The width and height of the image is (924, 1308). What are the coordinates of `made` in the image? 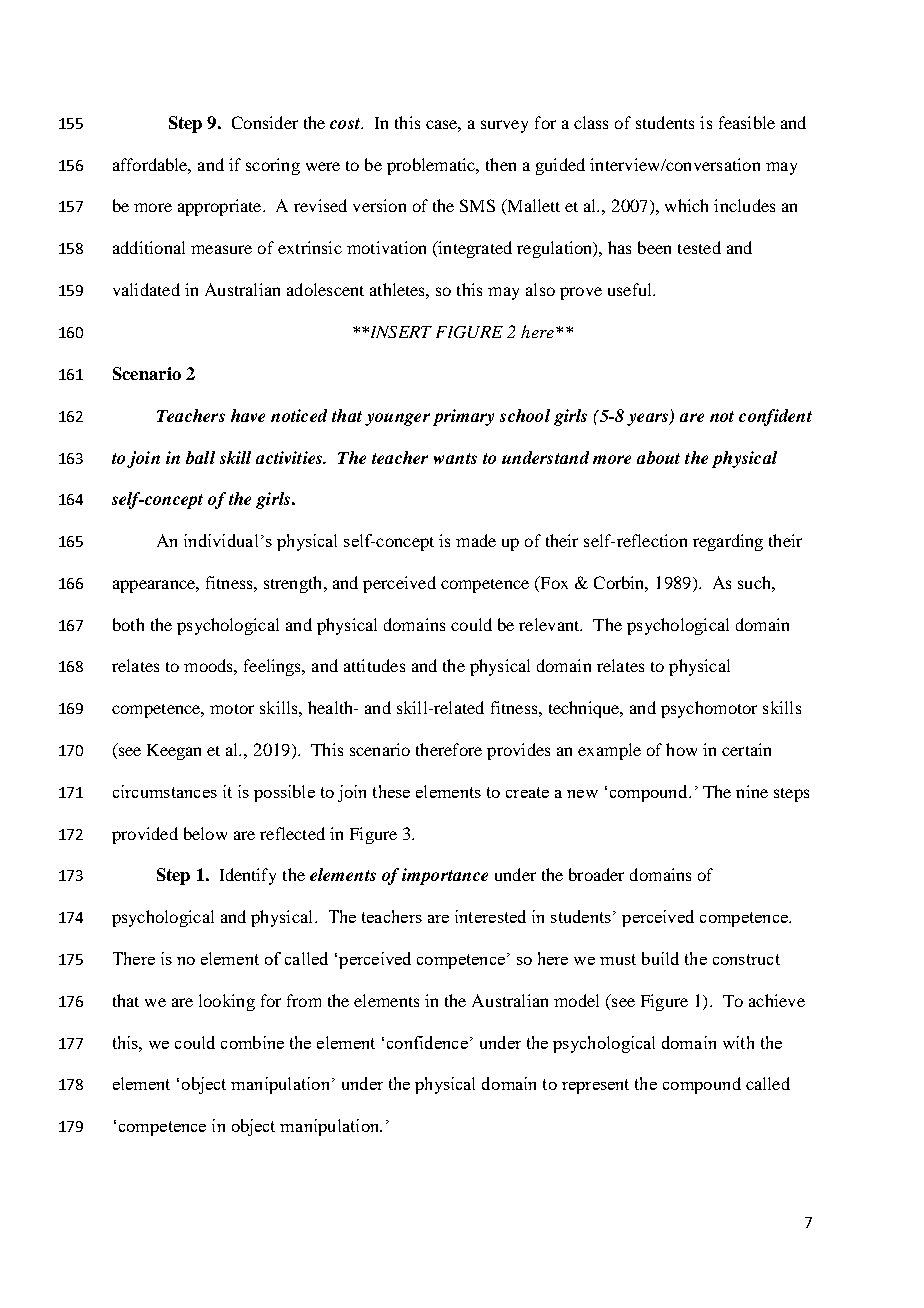 It's located at (476, 540).
